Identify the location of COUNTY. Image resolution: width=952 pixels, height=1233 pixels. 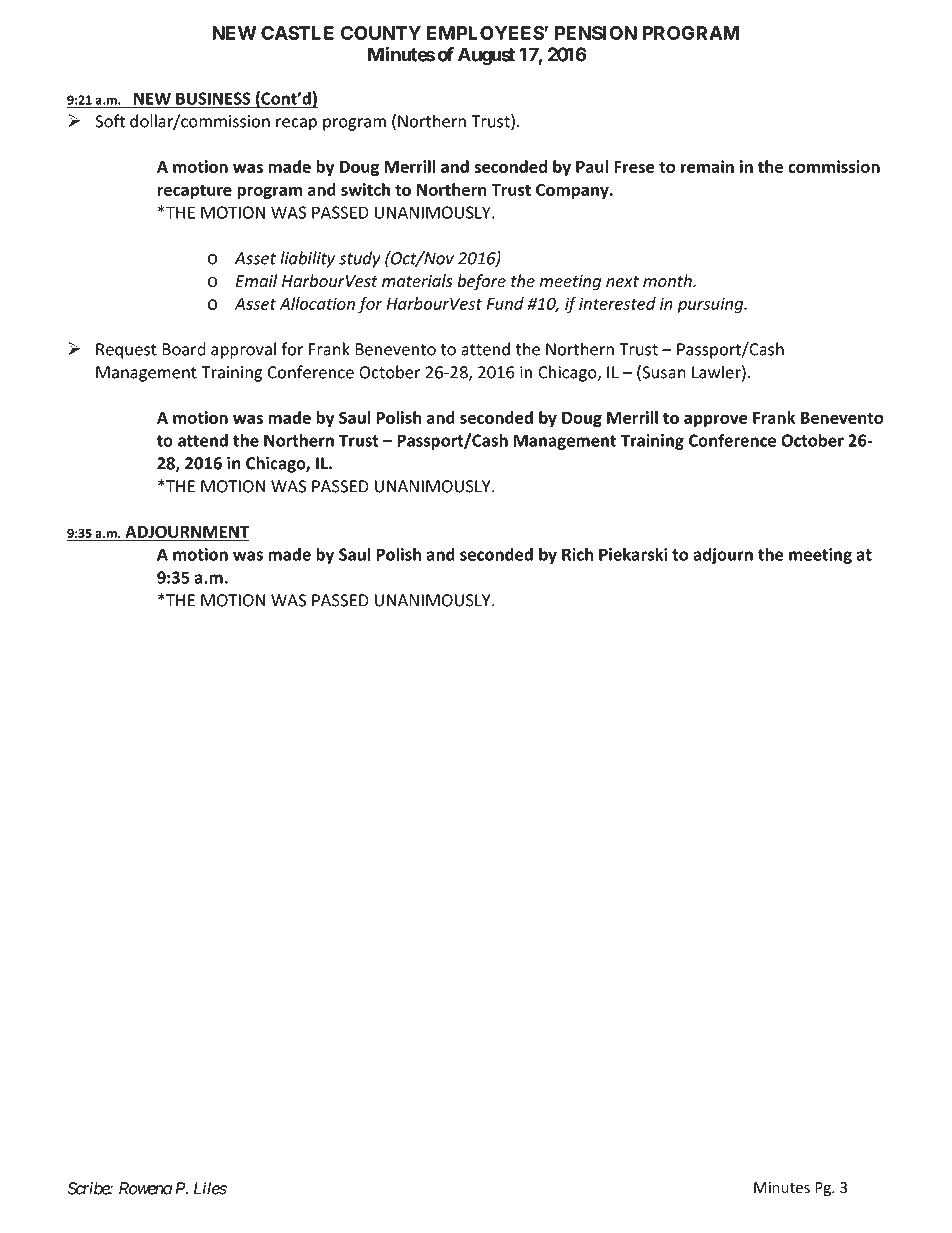
(381, 33).
